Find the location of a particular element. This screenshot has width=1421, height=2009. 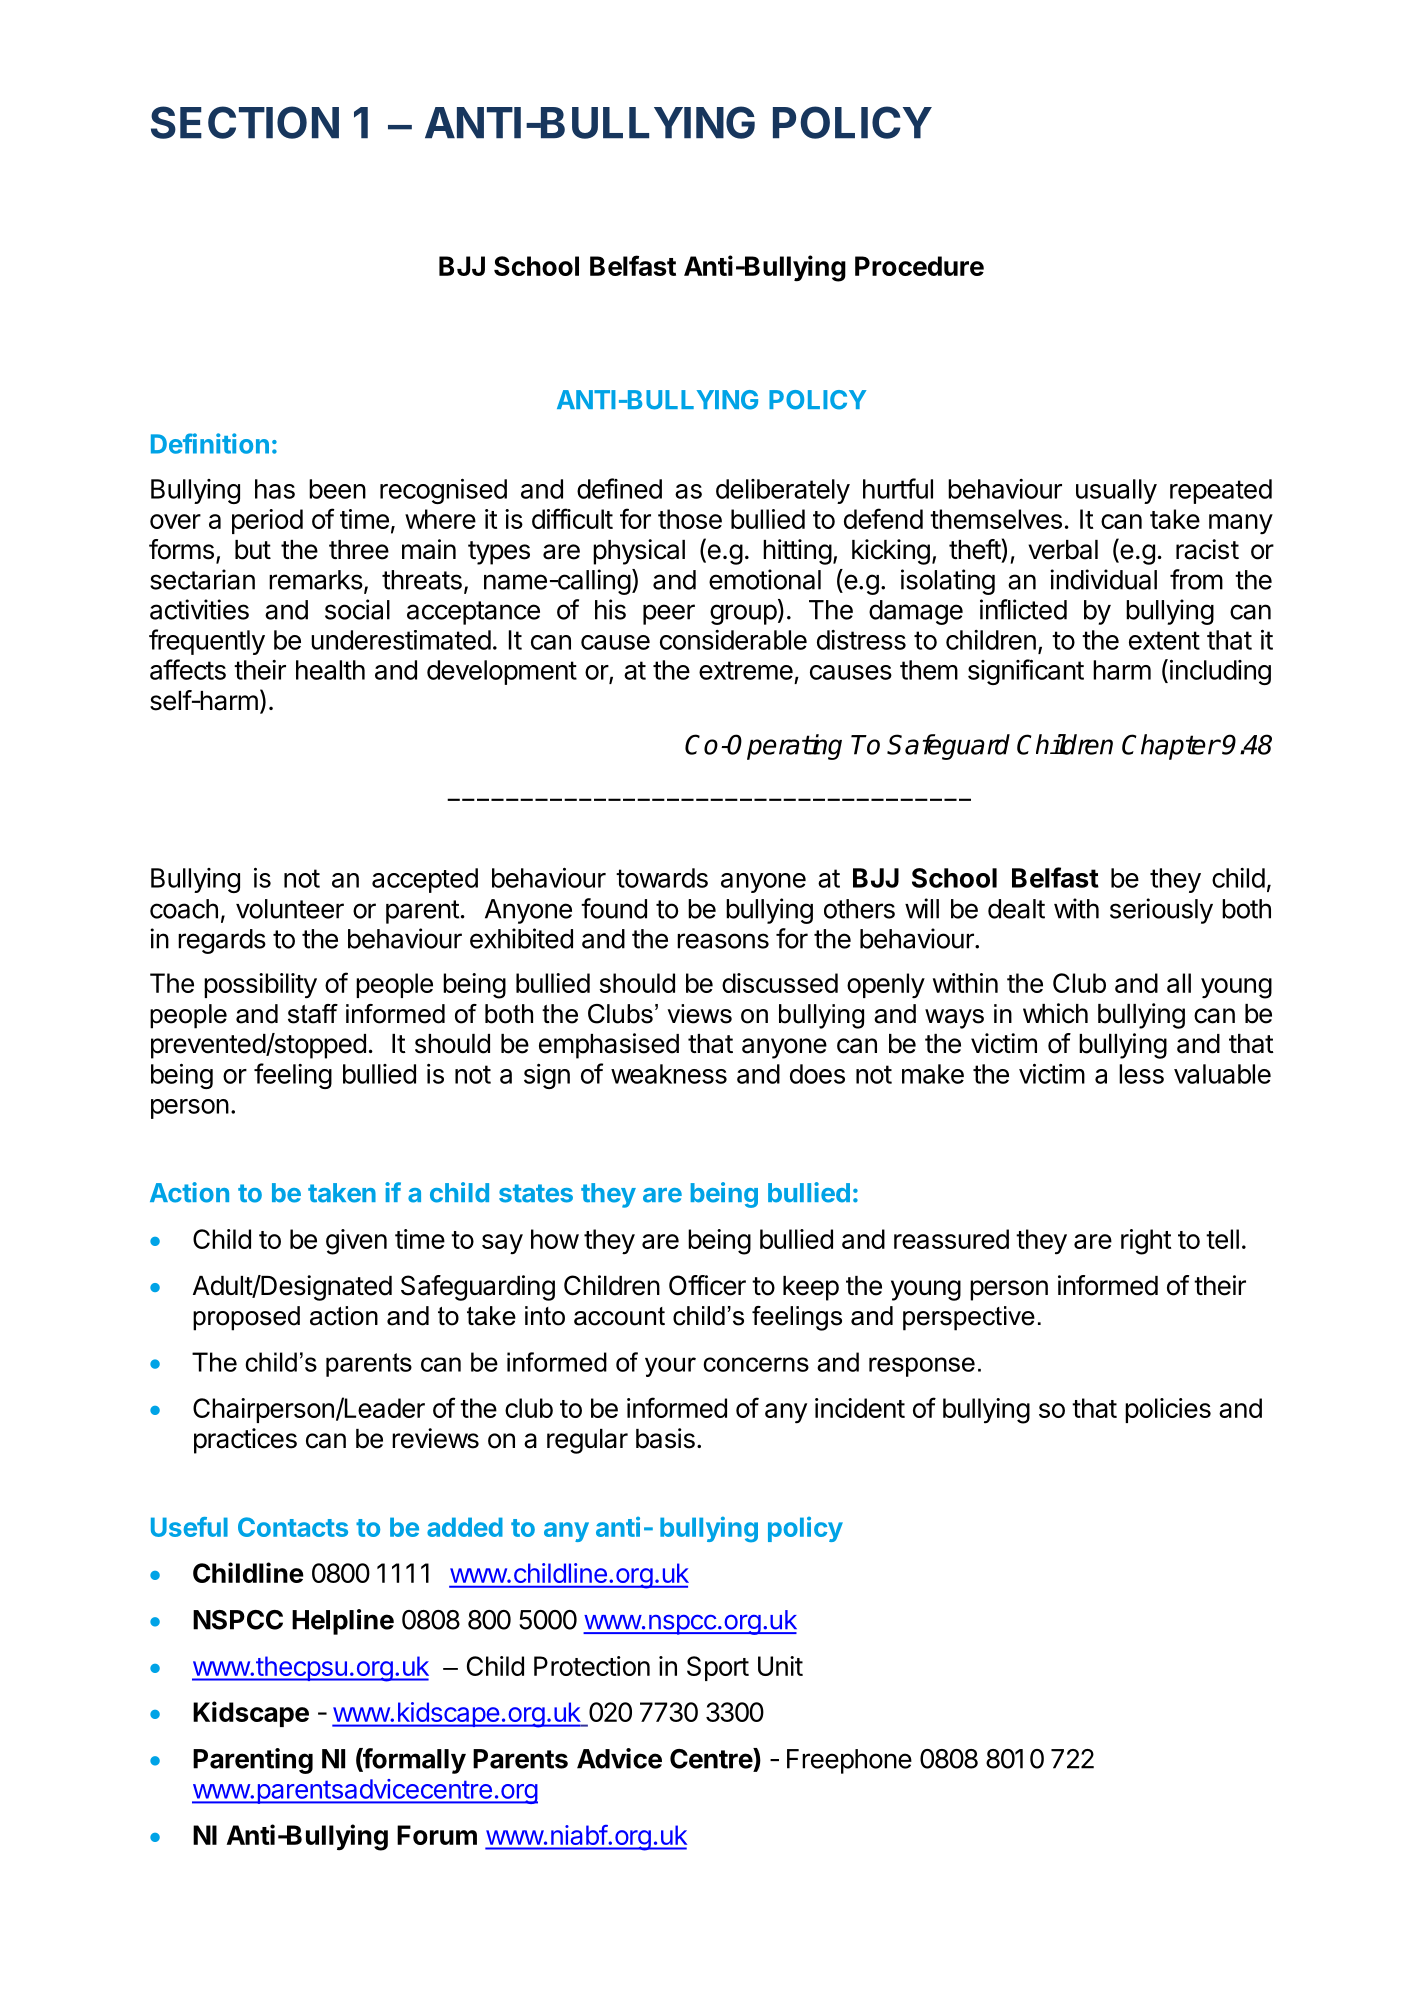

SECTION is located at coordinates (245, 122).
